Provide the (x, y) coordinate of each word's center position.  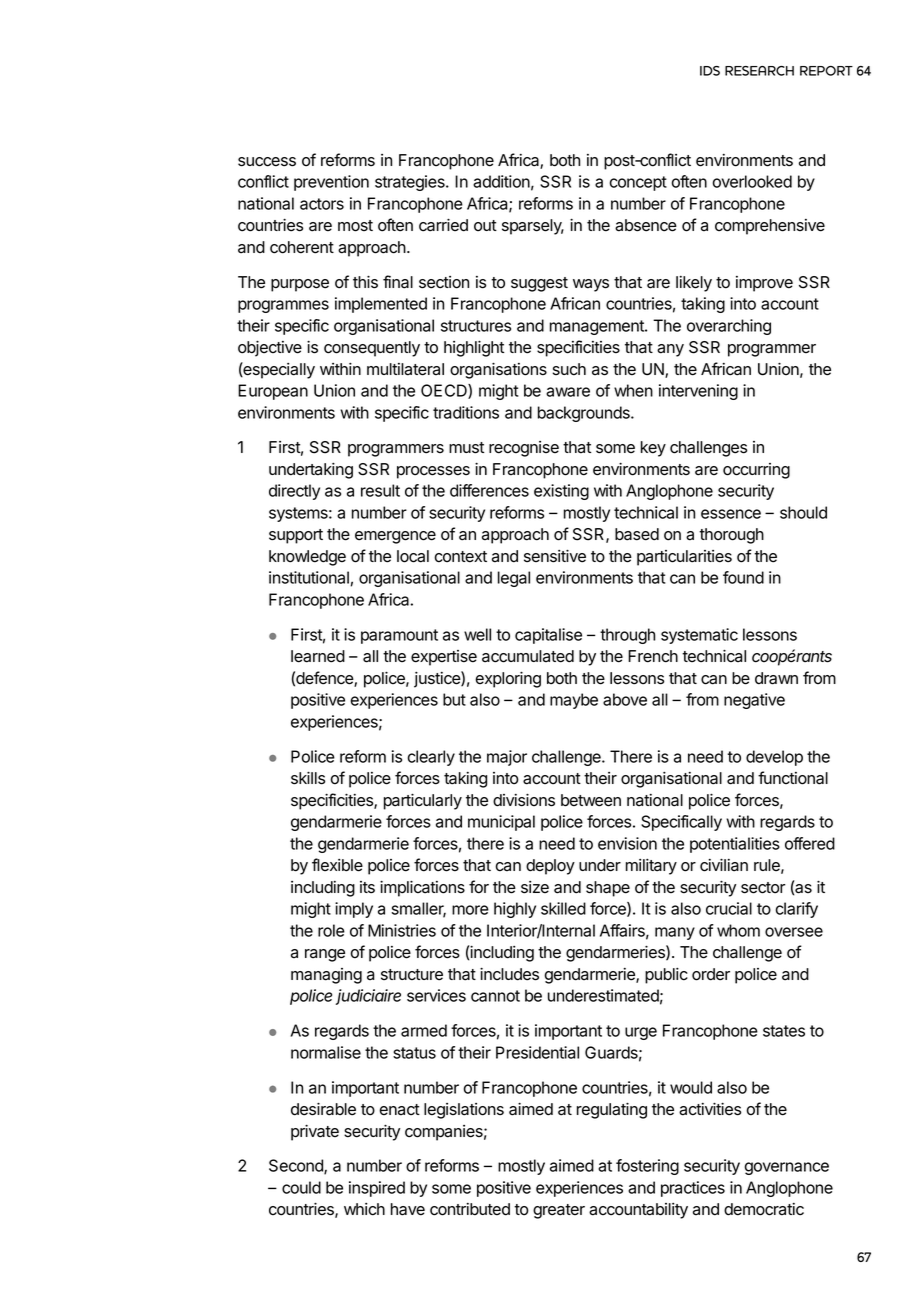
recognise (524, 449)
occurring (756, 471)
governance (787, 1168)
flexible (337, 865)
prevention (331, 183)
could (301, 1187)
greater (559, 1211)
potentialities (735, 845)
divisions (524, 800)
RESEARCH (759, 71)
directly (294, 492)
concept (638, 183)
